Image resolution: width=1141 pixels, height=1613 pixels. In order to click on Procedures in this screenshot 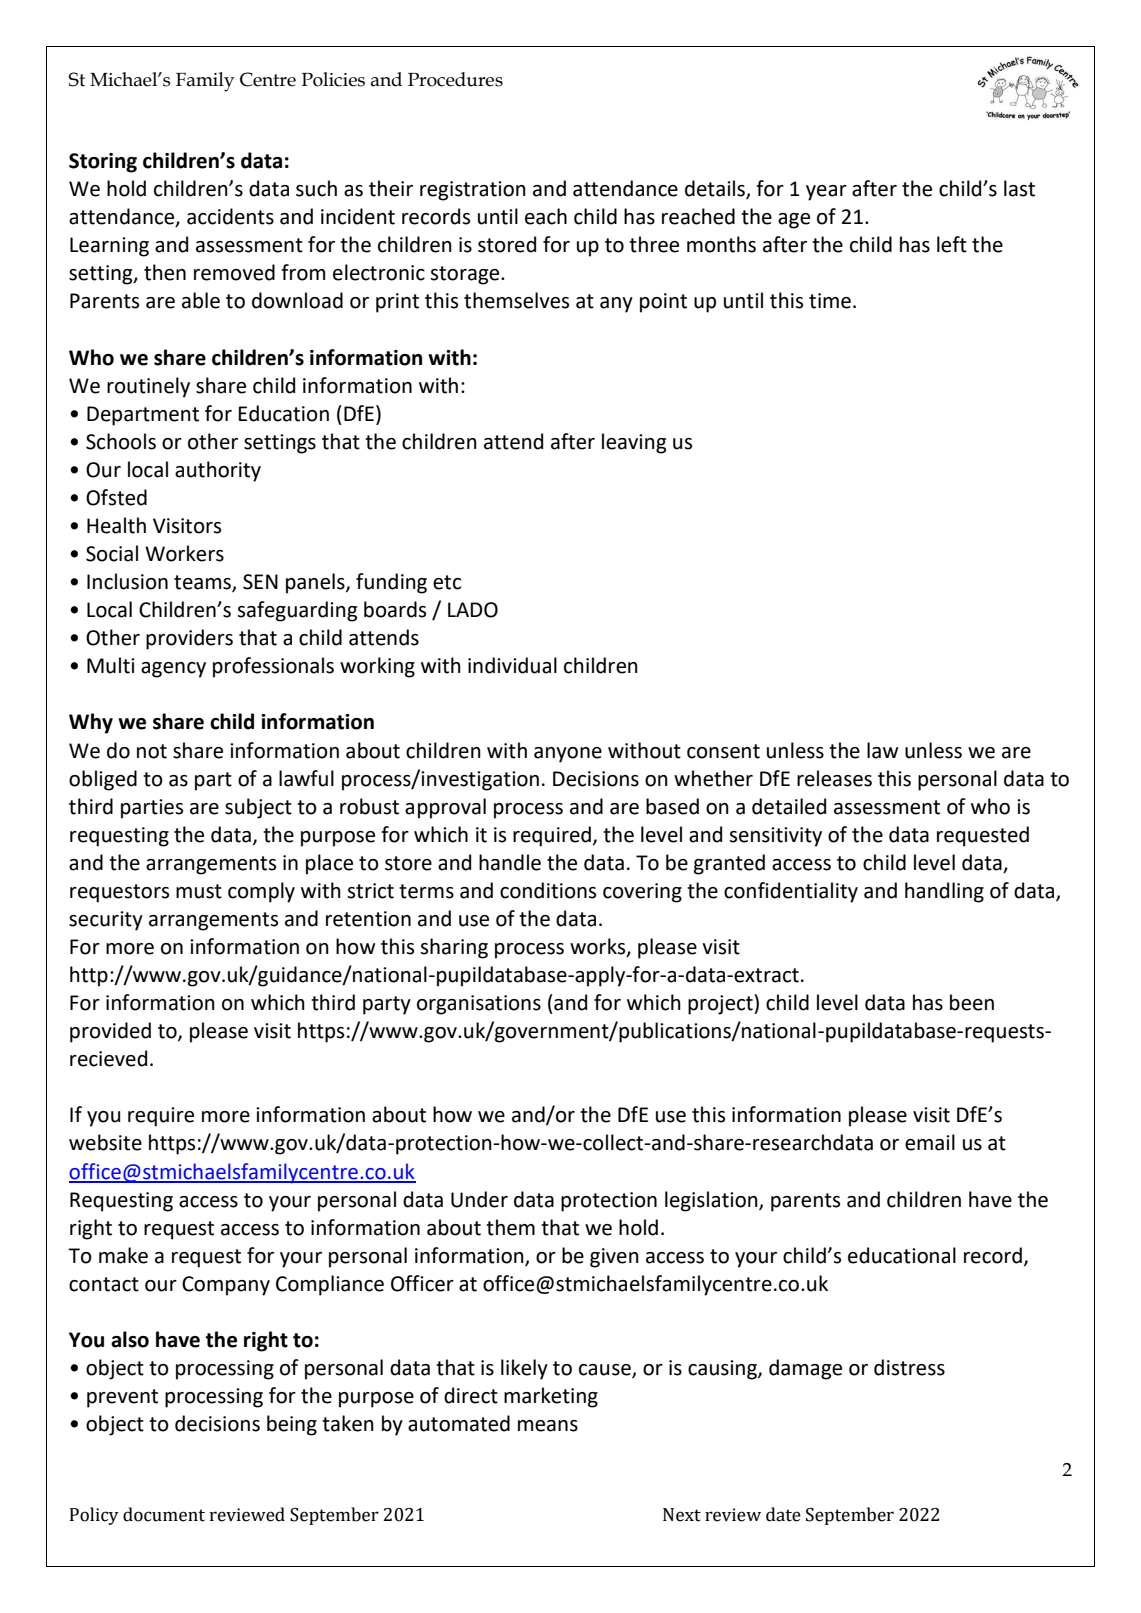, I will do `click(455, 79)`.
